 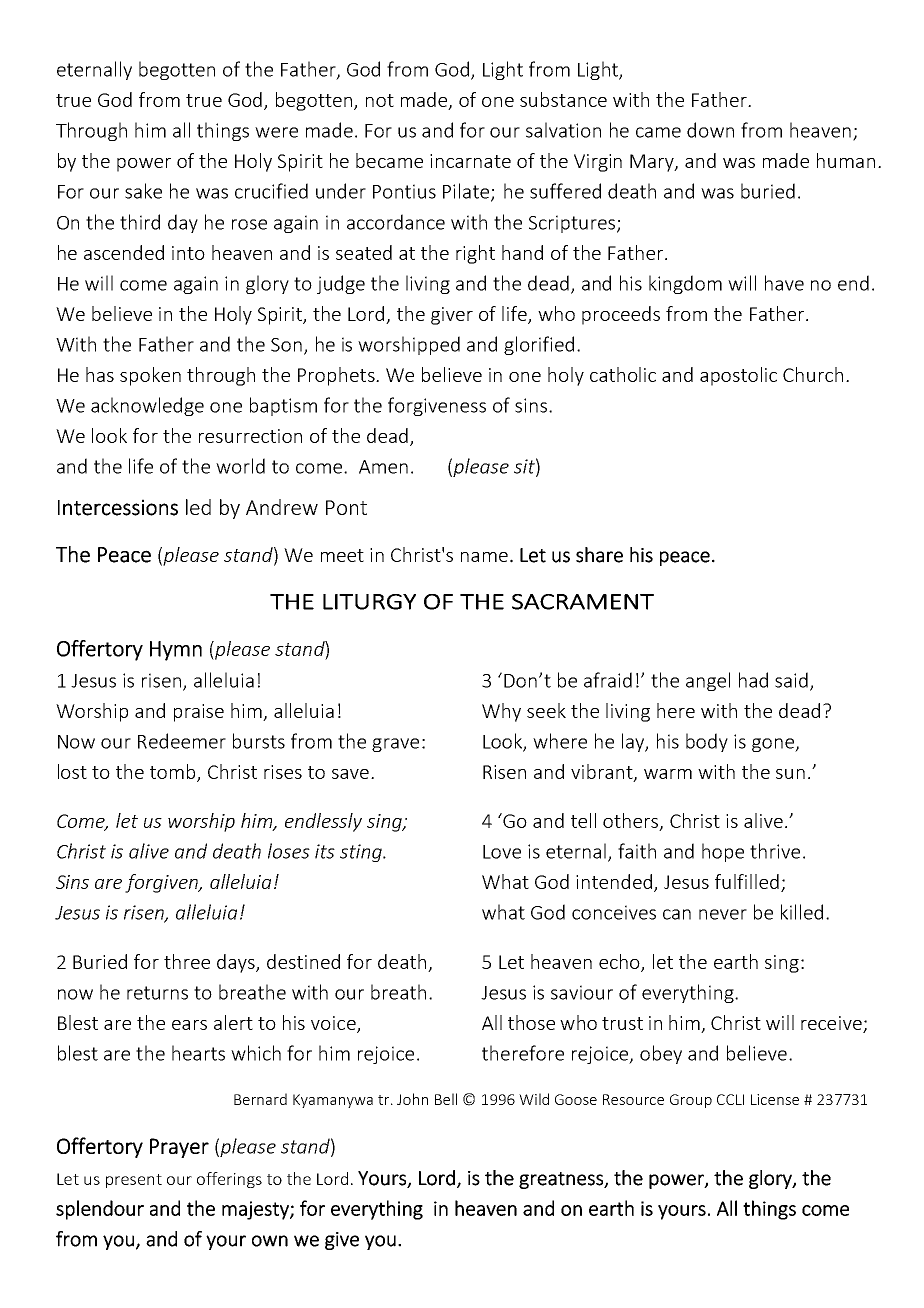 What do you see at coordinates (738, 376) in the screenshot?
I see `apostolic` at bounding box center [738, 376].
